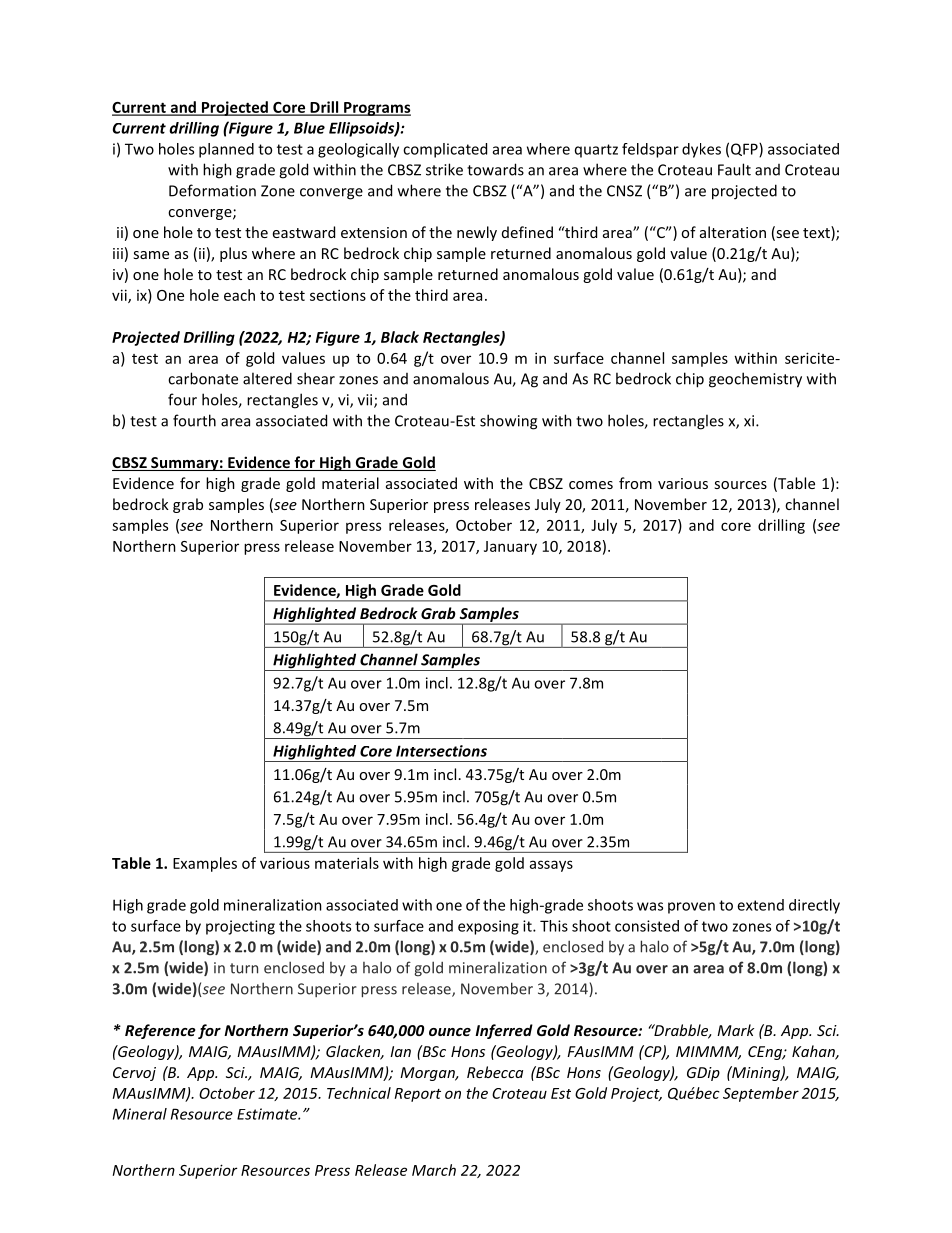  I want to click on from, so click(635, 483).
